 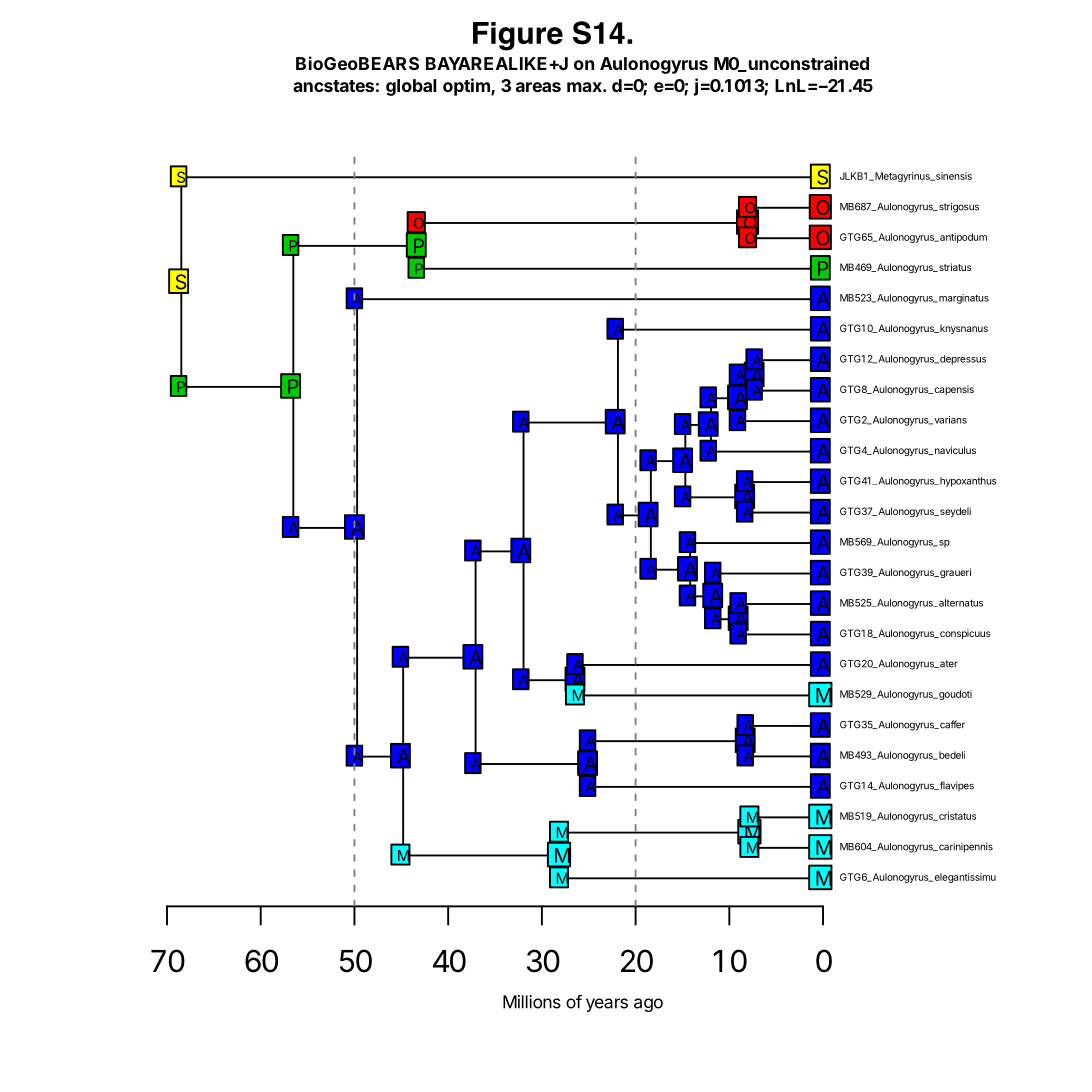 I want to click on global, so click(x=411, y=87).
